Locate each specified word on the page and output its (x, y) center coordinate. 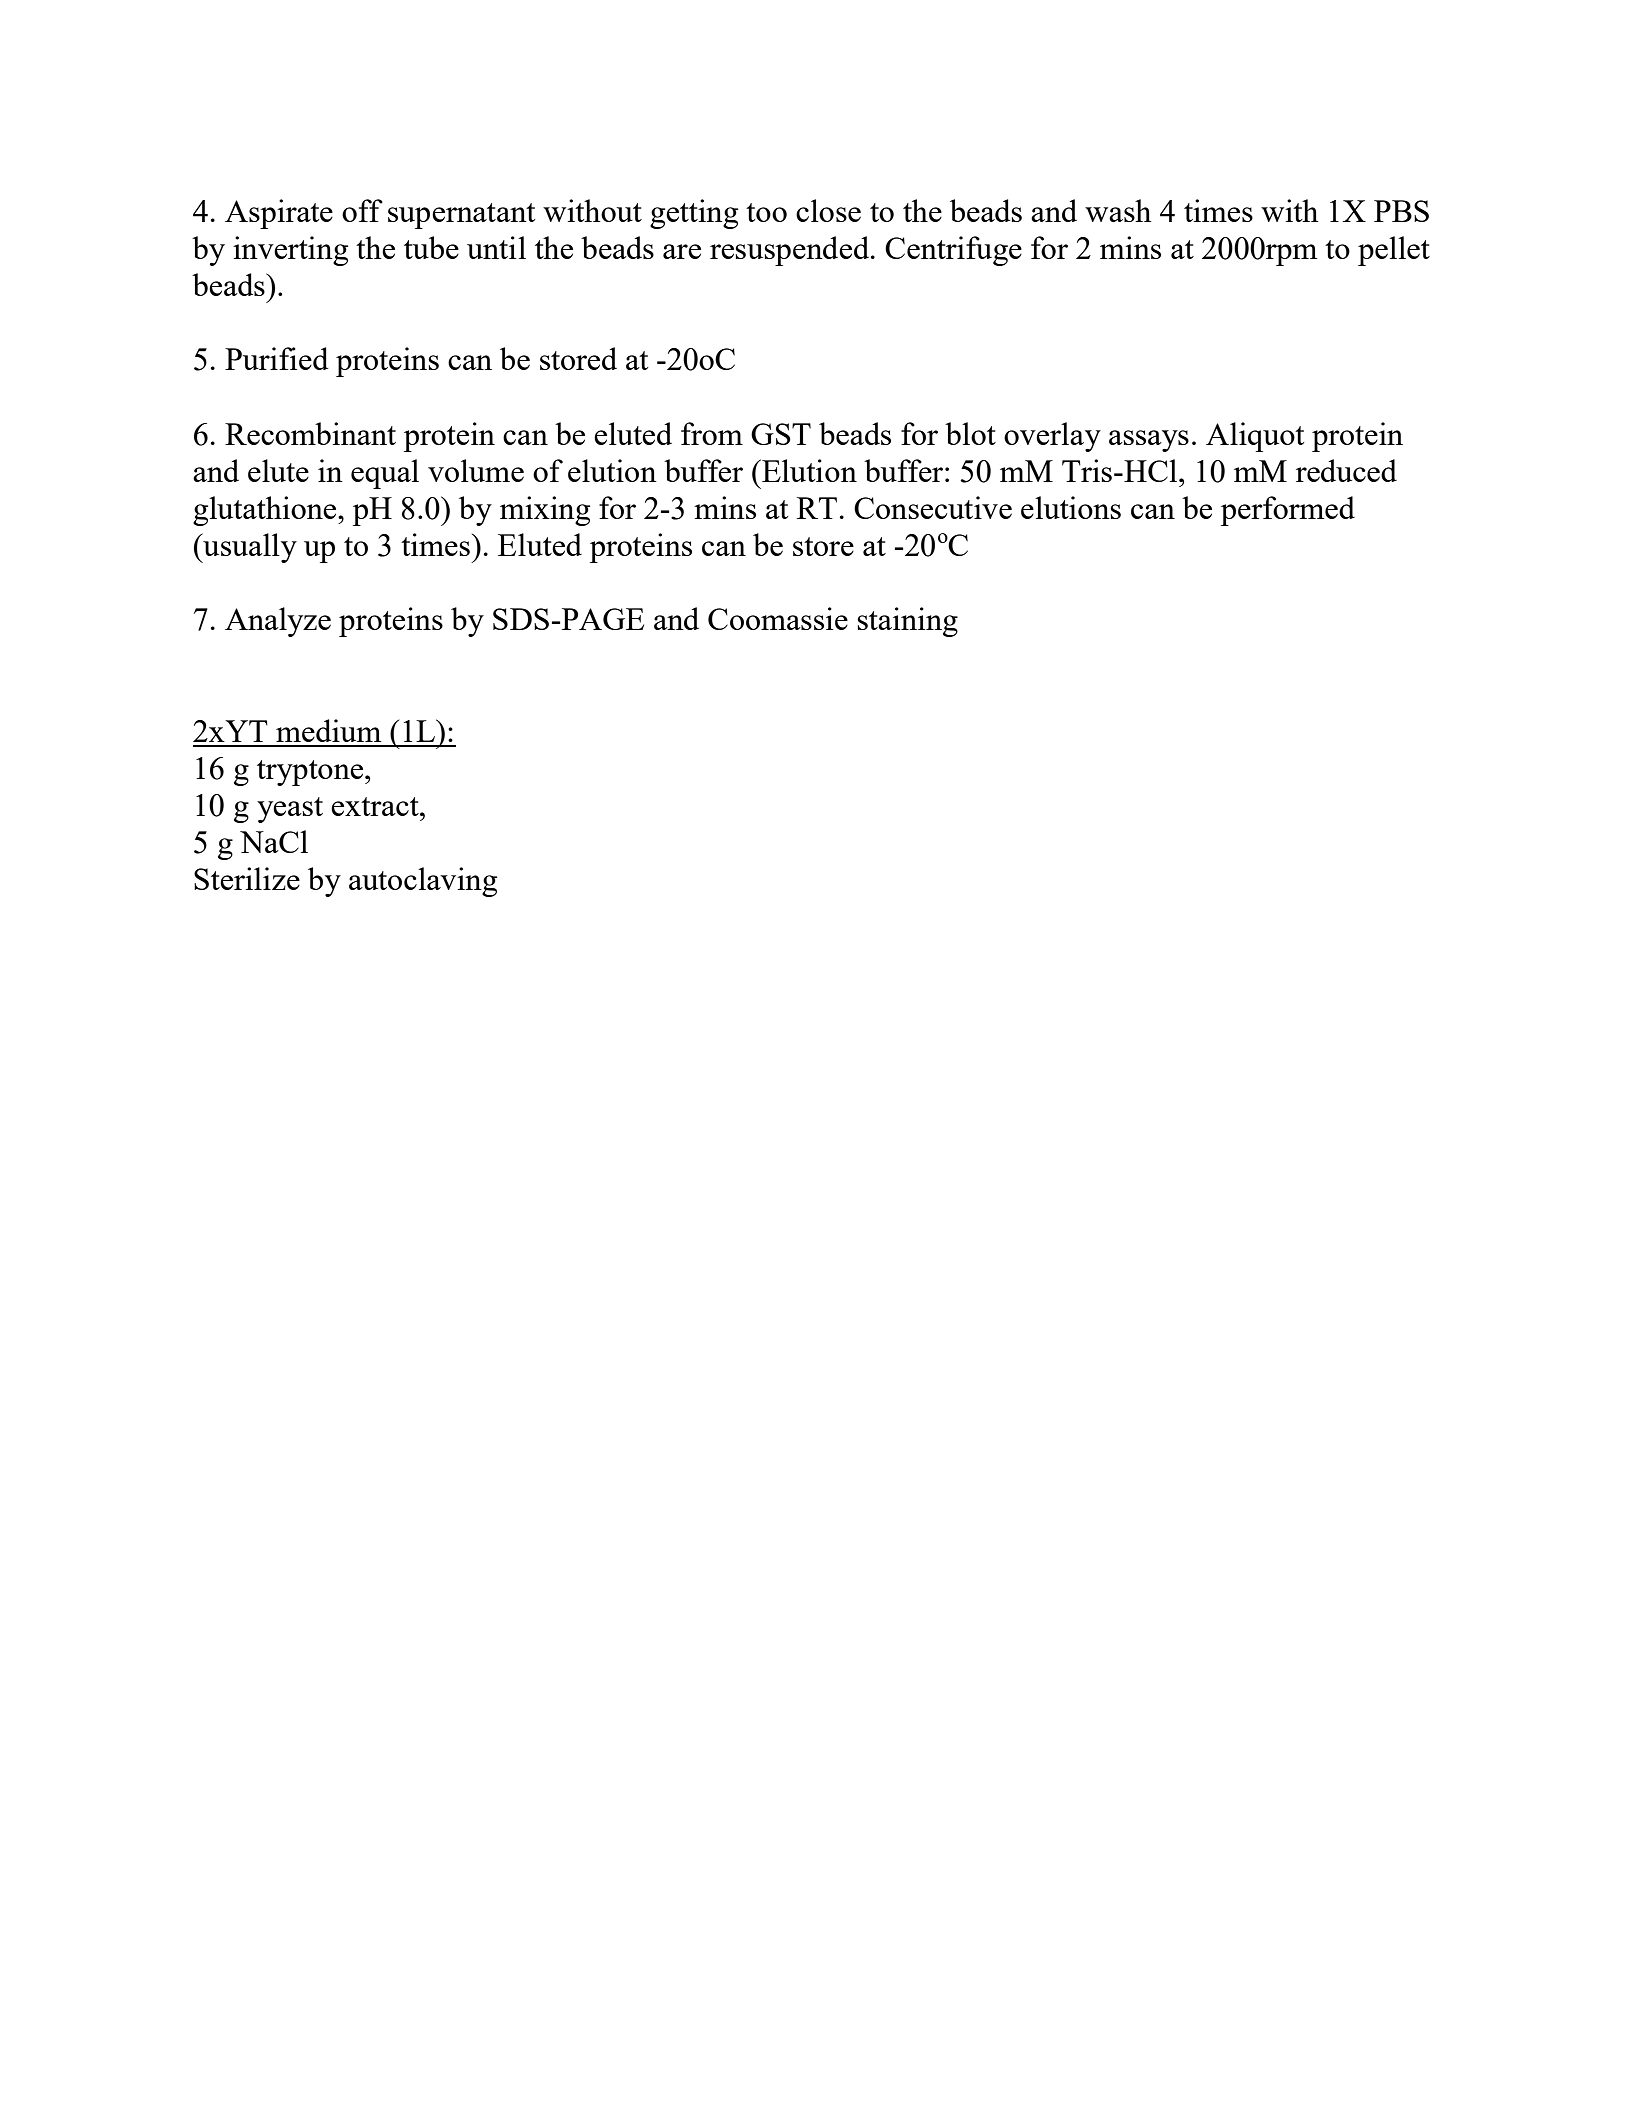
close (828, 210)
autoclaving (423, 882)
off (362, 210)
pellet (1394, 251)
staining (907, 622)
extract (376, 806)
